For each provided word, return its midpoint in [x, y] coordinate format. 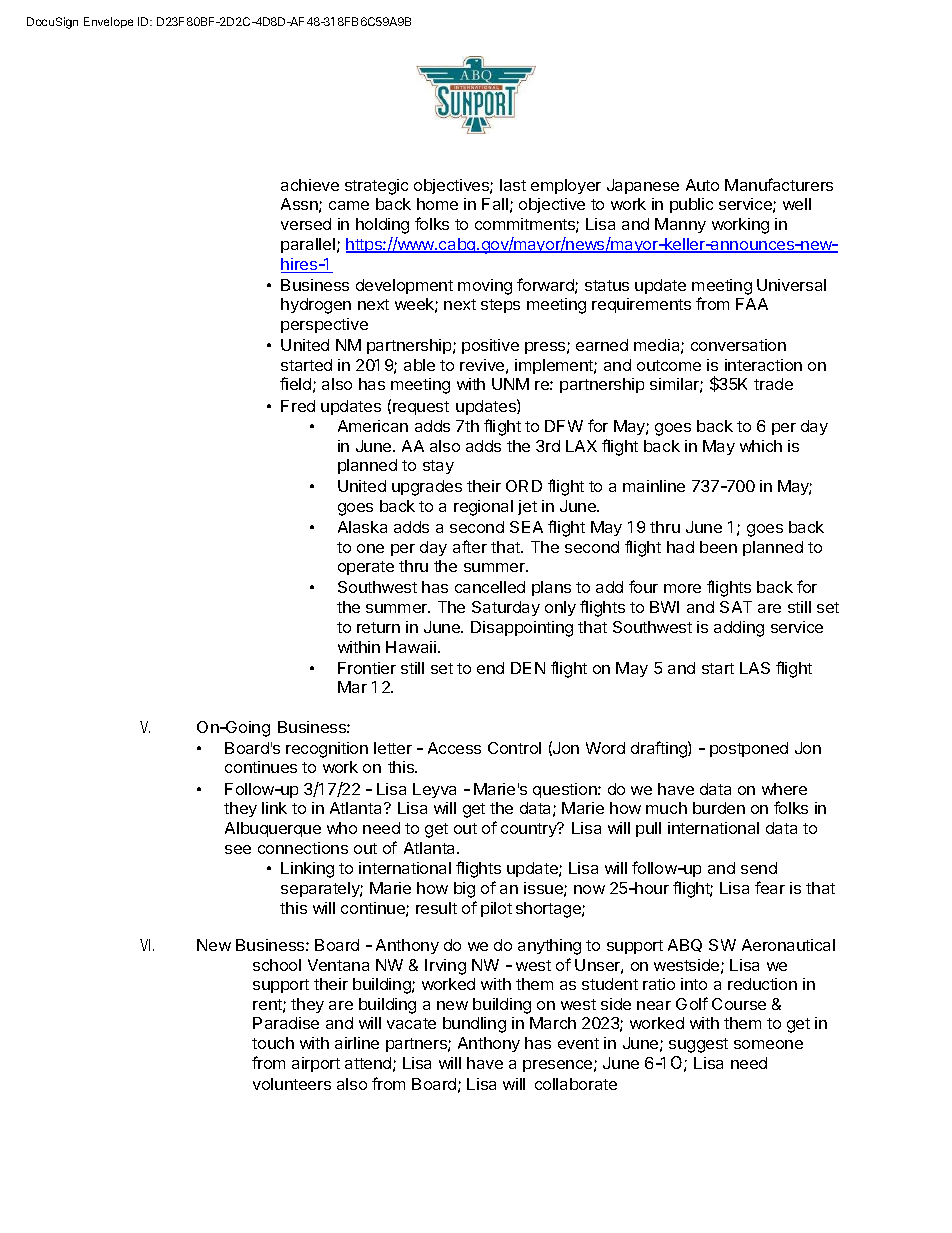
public [691, 205]
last [513, 185]
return [378, 627]
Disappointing [522, 629]
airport [316, 1064]
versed [306, 224]
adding [739, 629]
